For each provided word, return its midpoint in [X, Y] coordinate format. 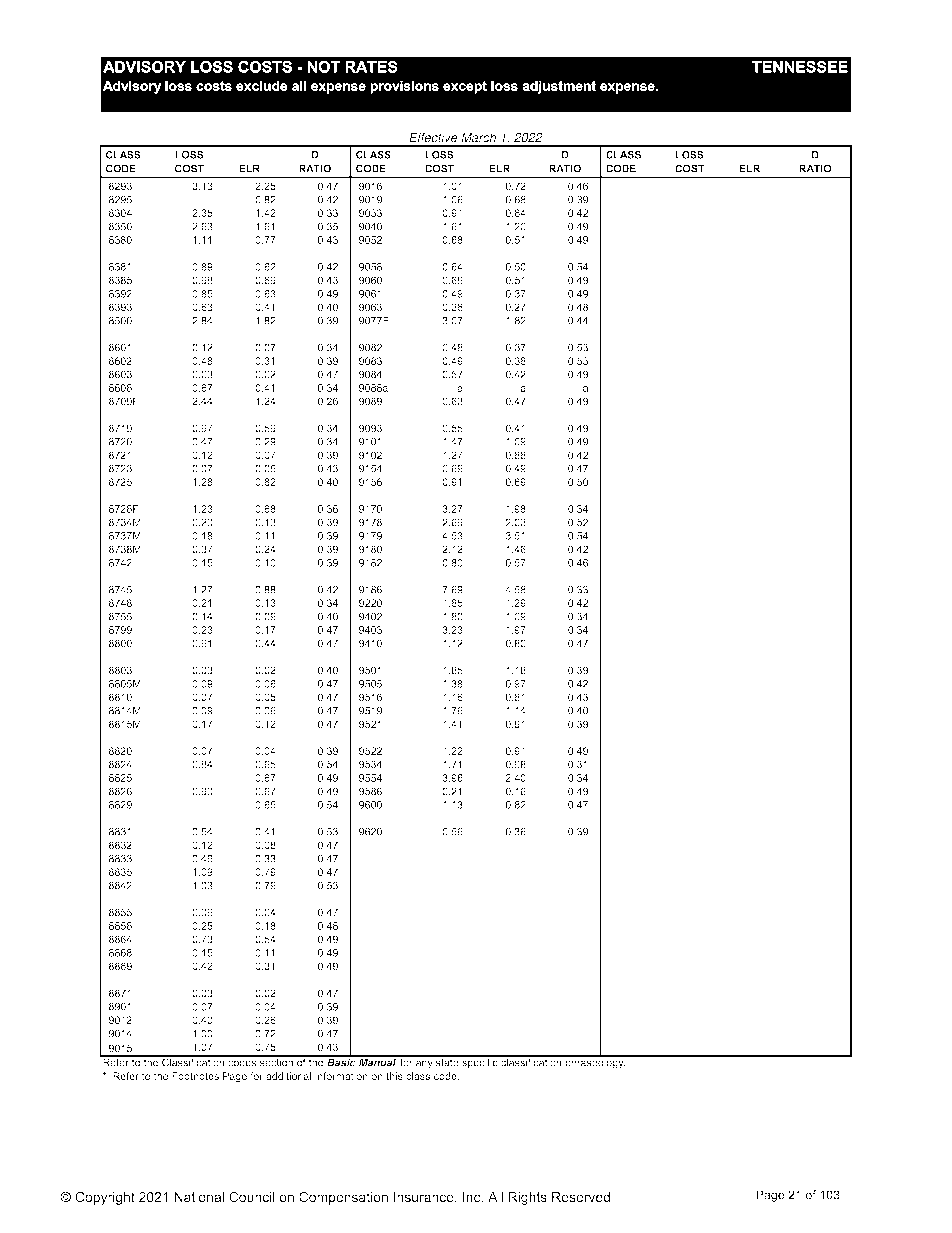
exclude [261, 86]
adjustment [559, 87]
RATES [371, 67]
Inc [473, 1197]
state [447, 1061]
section [276, 1061]
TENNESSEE [800, 67]
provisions [405, 87]
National [199, 1197]
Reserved [581, 1197]
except [465, 87]
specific [480, 1062]
